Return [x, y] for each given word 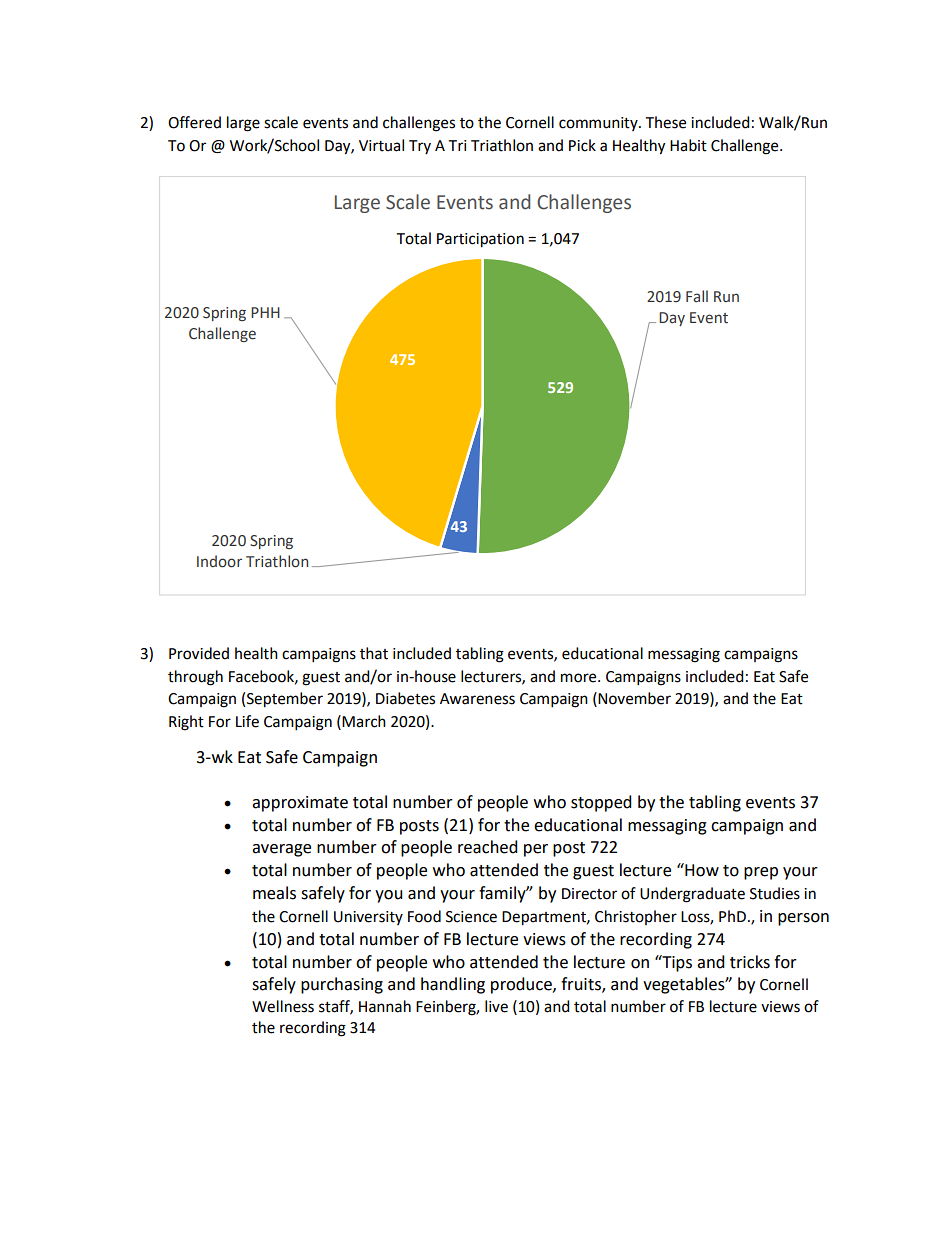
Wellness [283, 1006]
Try [420, 147]
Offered [194, 122]
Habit [688, 145]
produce [522, 985]
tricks [750, 962]
